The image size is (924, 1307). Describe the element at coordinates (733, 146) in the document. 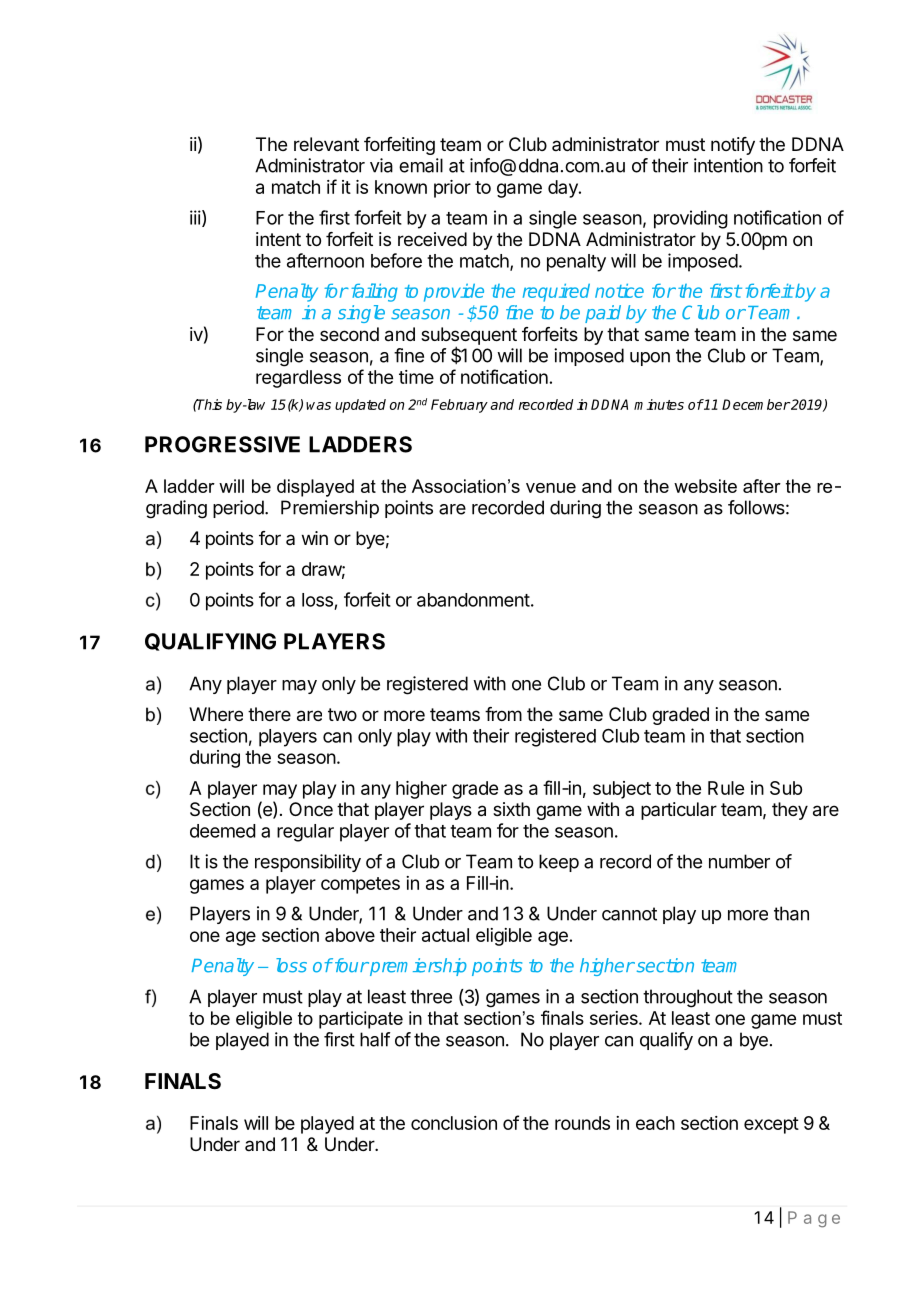

I see `notify` at that location.
